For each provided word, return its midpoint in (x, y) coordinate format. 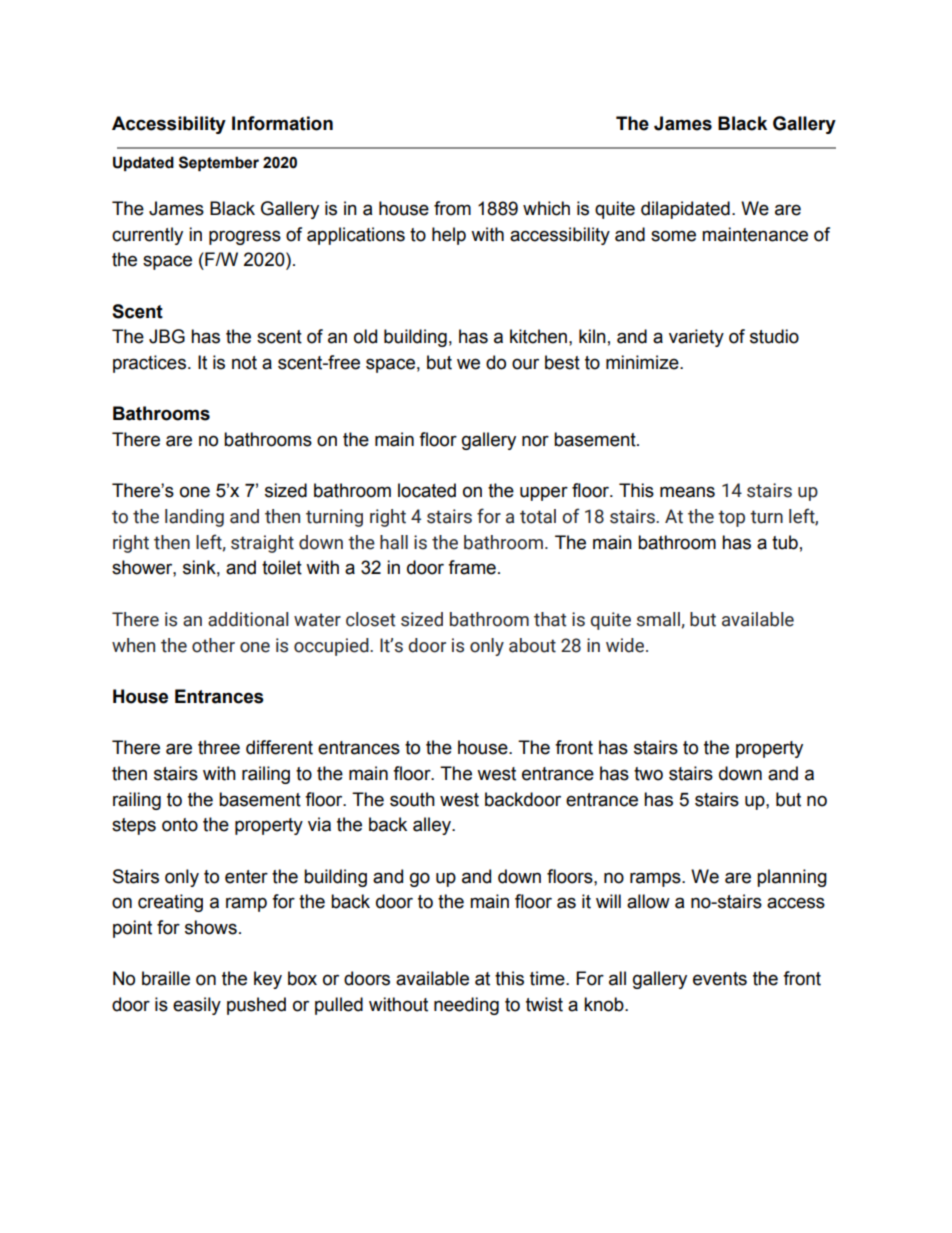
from (452, 208)
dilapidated (685, 210)
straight (262, 544)
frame (472, 567)
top (731, 518)
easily (197, 1006)
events (720, 979)
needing (466, 1006)
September (219, 163)
